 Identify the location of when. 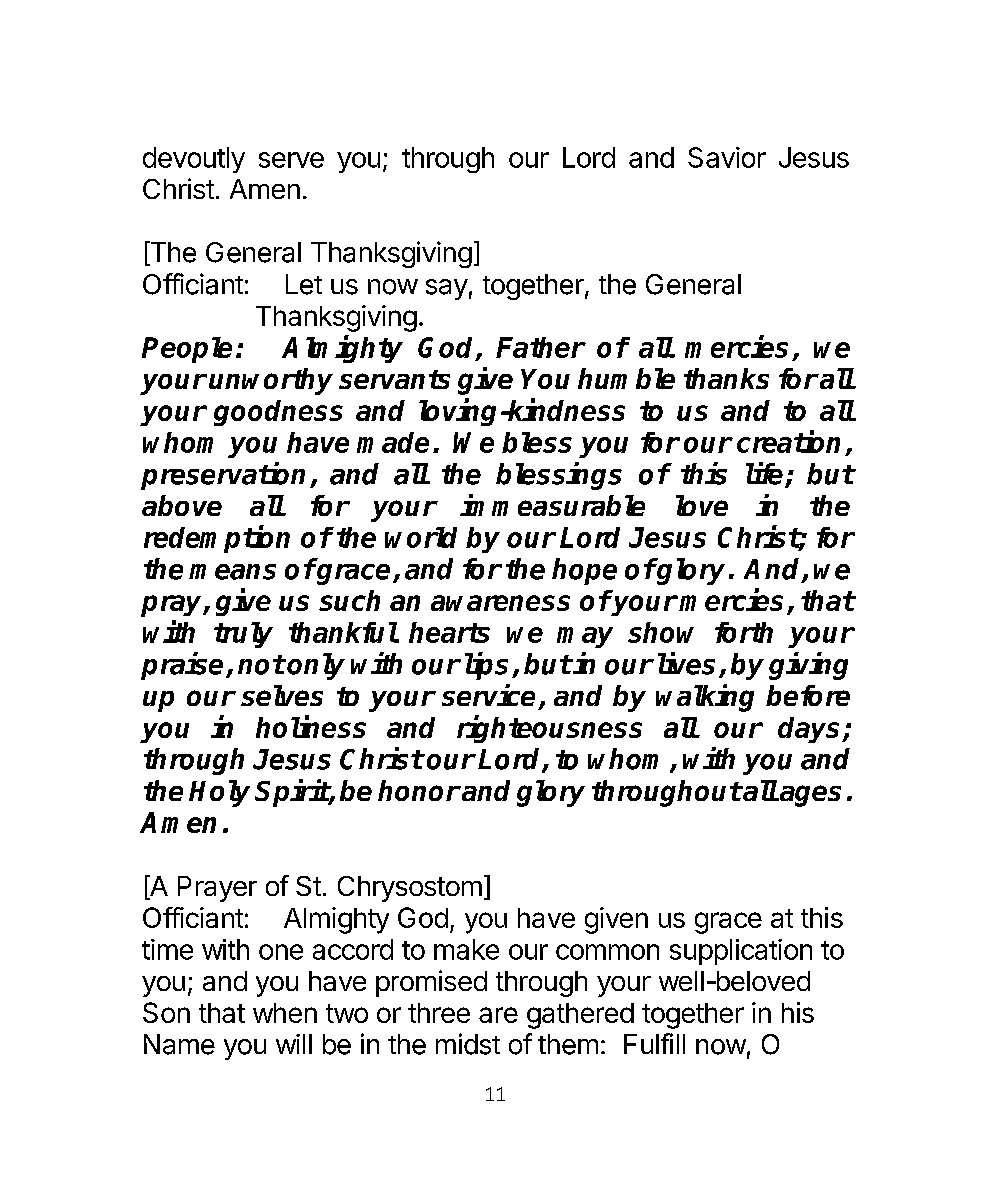
(285, 1013).
